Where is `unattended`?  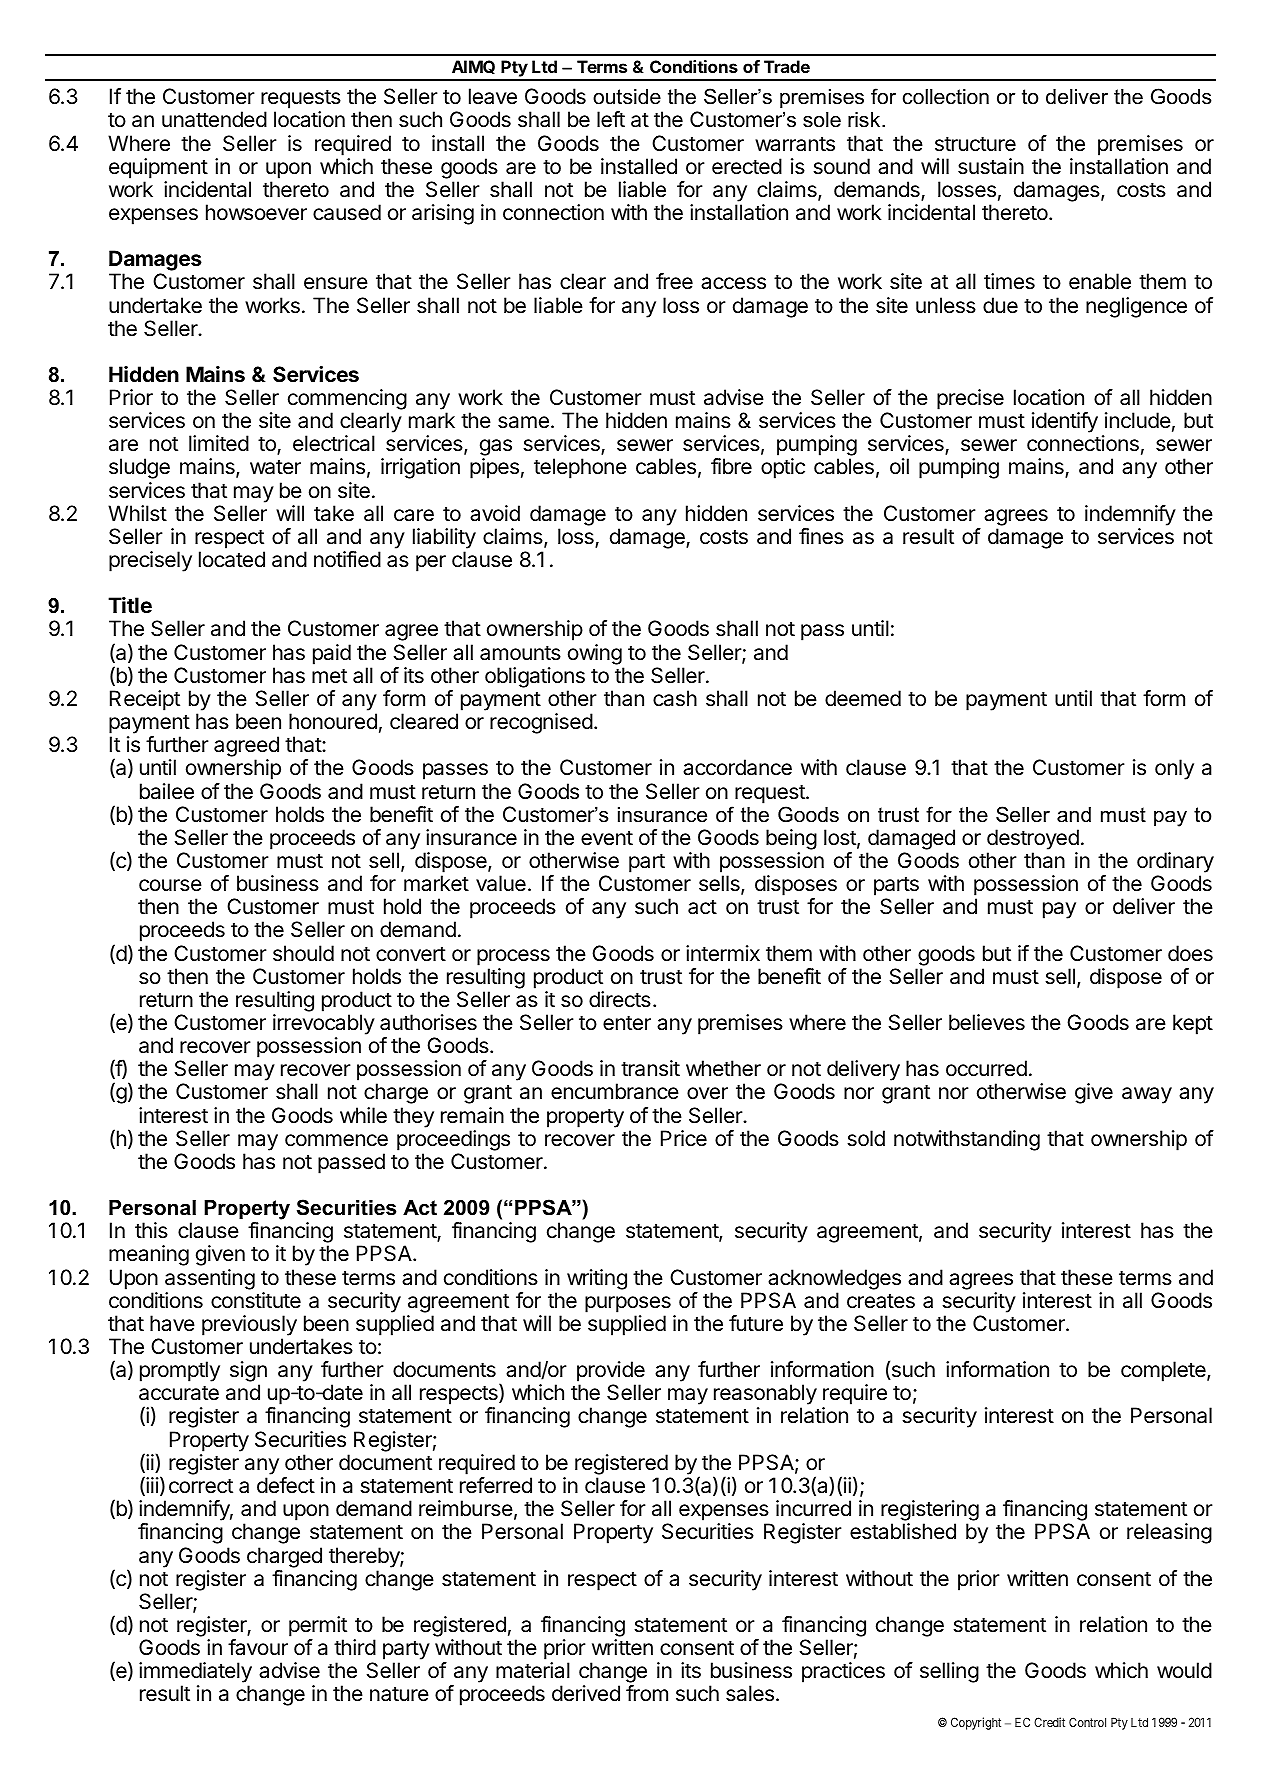
unattended is located at coordinates (214, 119).
